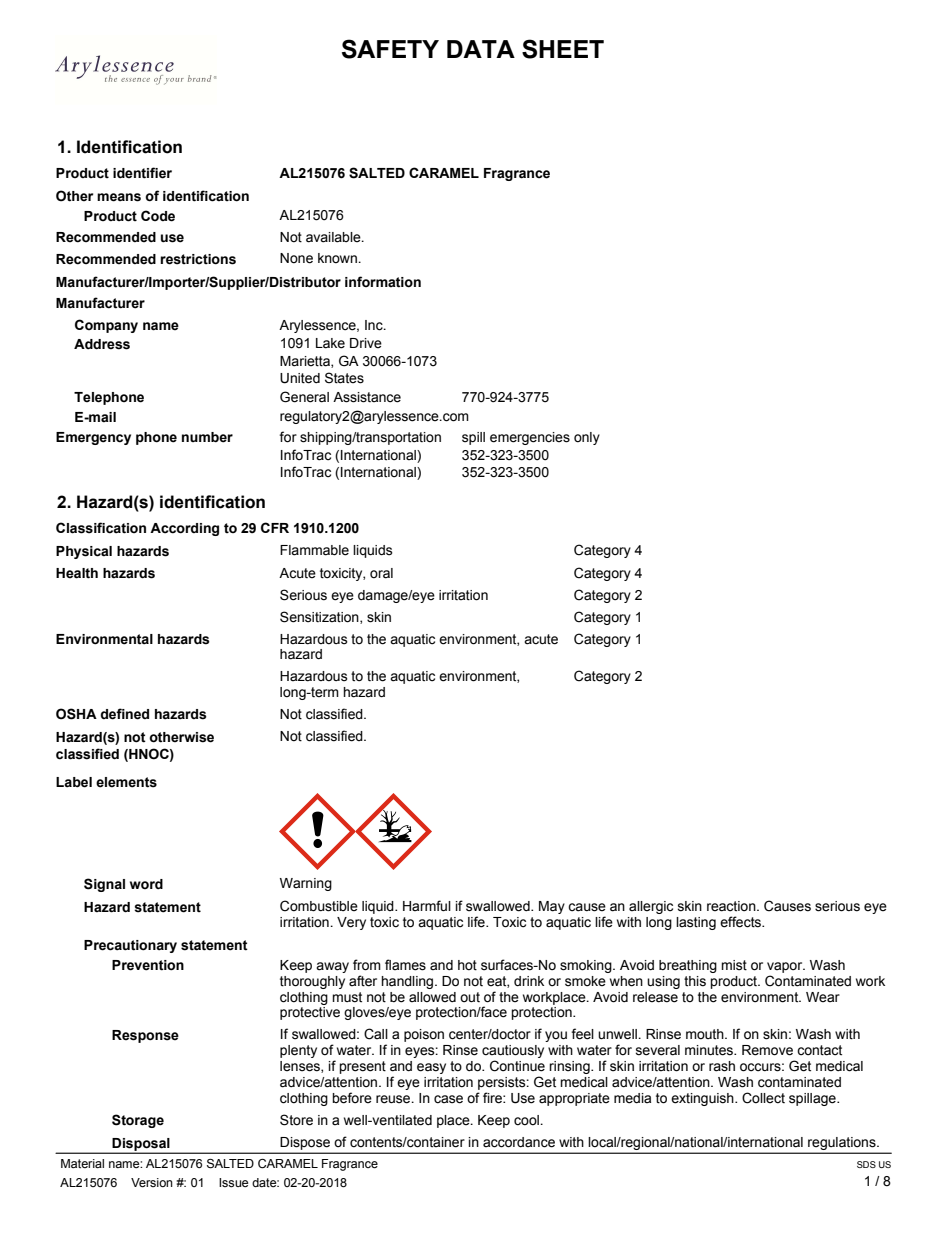  Describe the element at coordinates (563, 49) in the image. I see `SHEET` at that location.
